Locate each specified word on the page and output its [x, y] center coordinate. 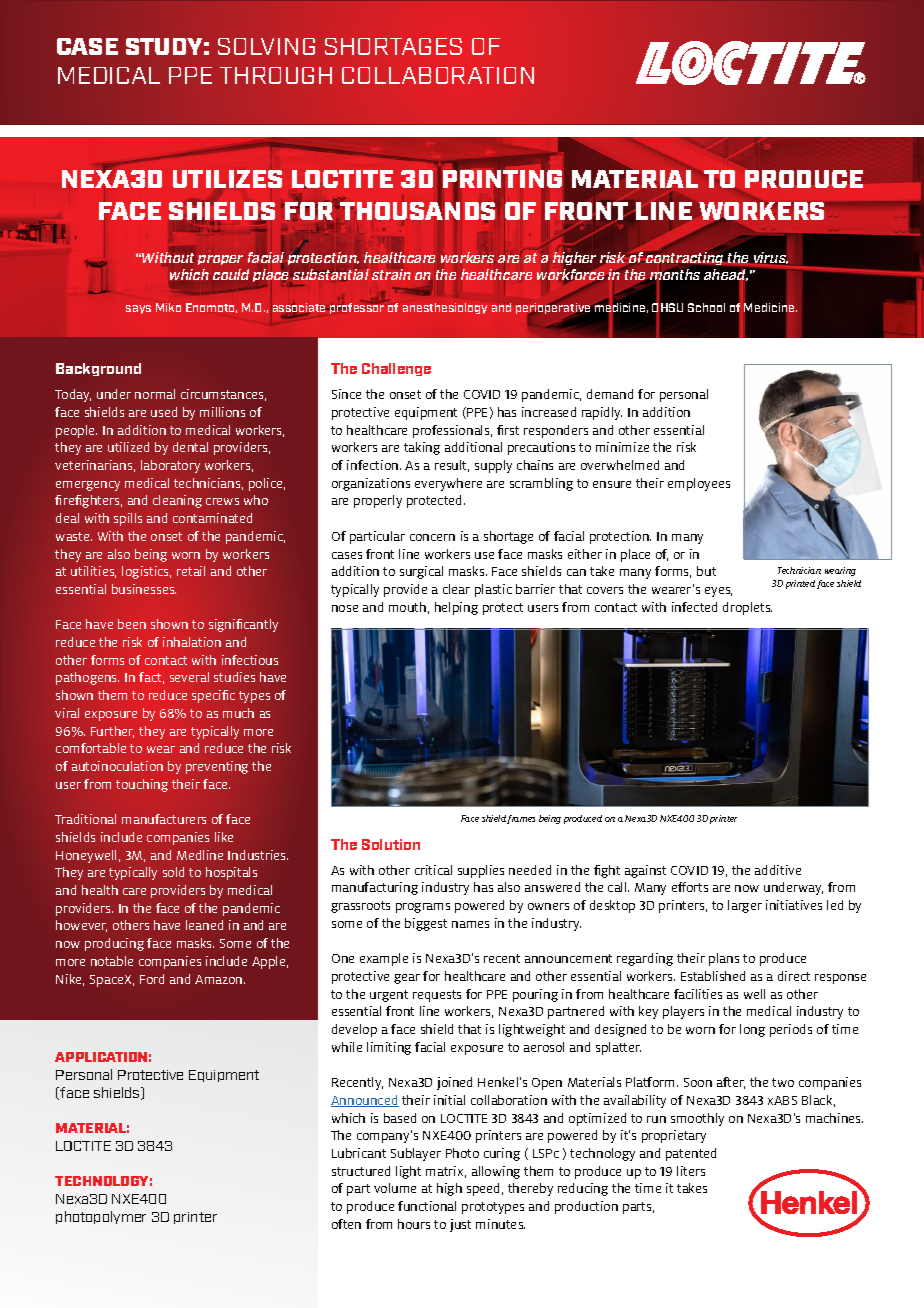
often [346, 1224]
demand [610, 394]
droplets [747, 608]
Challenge [396, 369]
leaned [204, 925]
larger [745, 906]
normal [155, 394]
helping [456, 608]
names [470, 924]
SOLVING [266, 46]
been [132, 624]
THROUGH [276, 75]
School [706, 307]
